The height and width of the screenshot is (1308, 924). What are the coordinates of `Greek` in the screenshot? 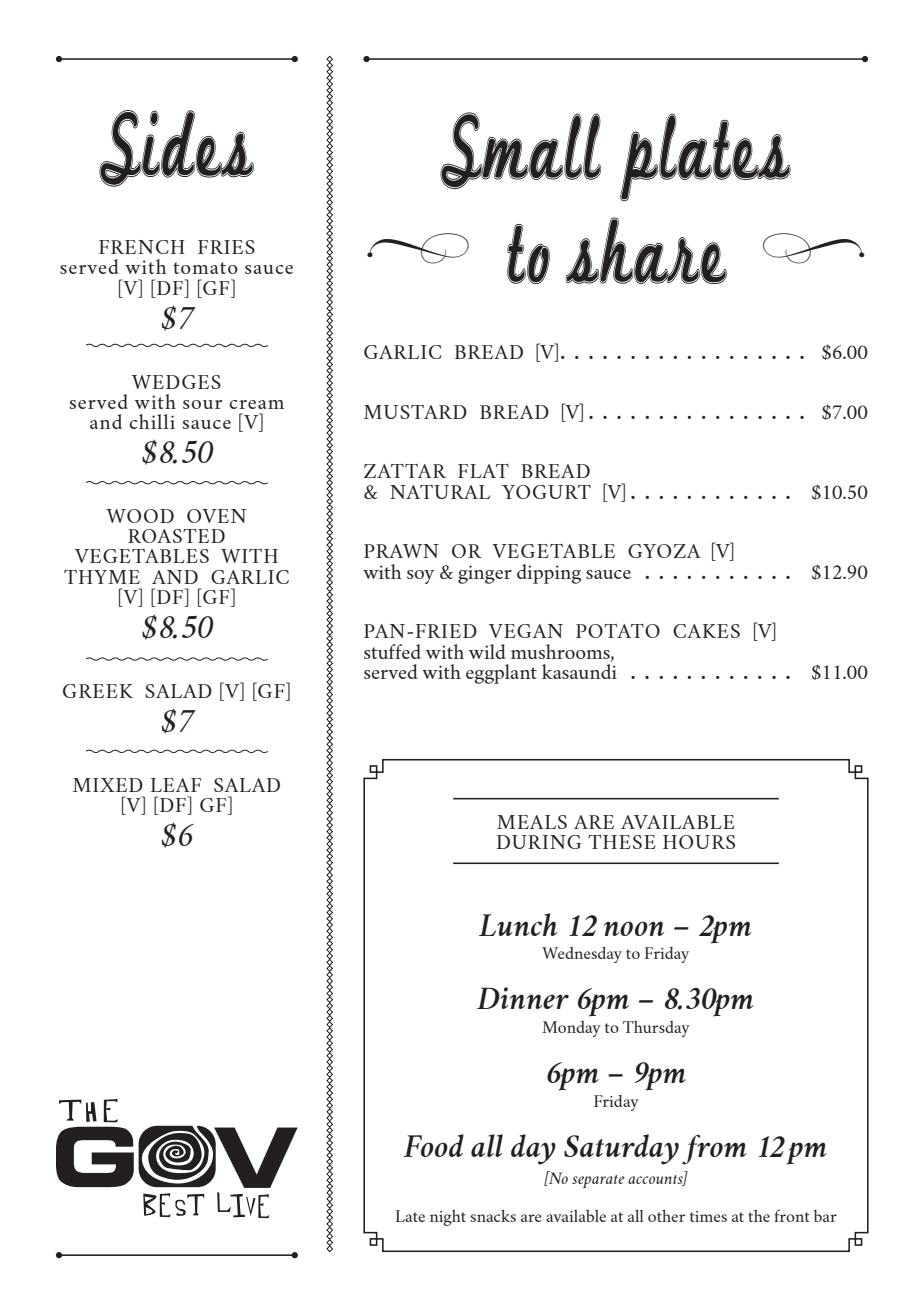 It's located at (98, 691).
